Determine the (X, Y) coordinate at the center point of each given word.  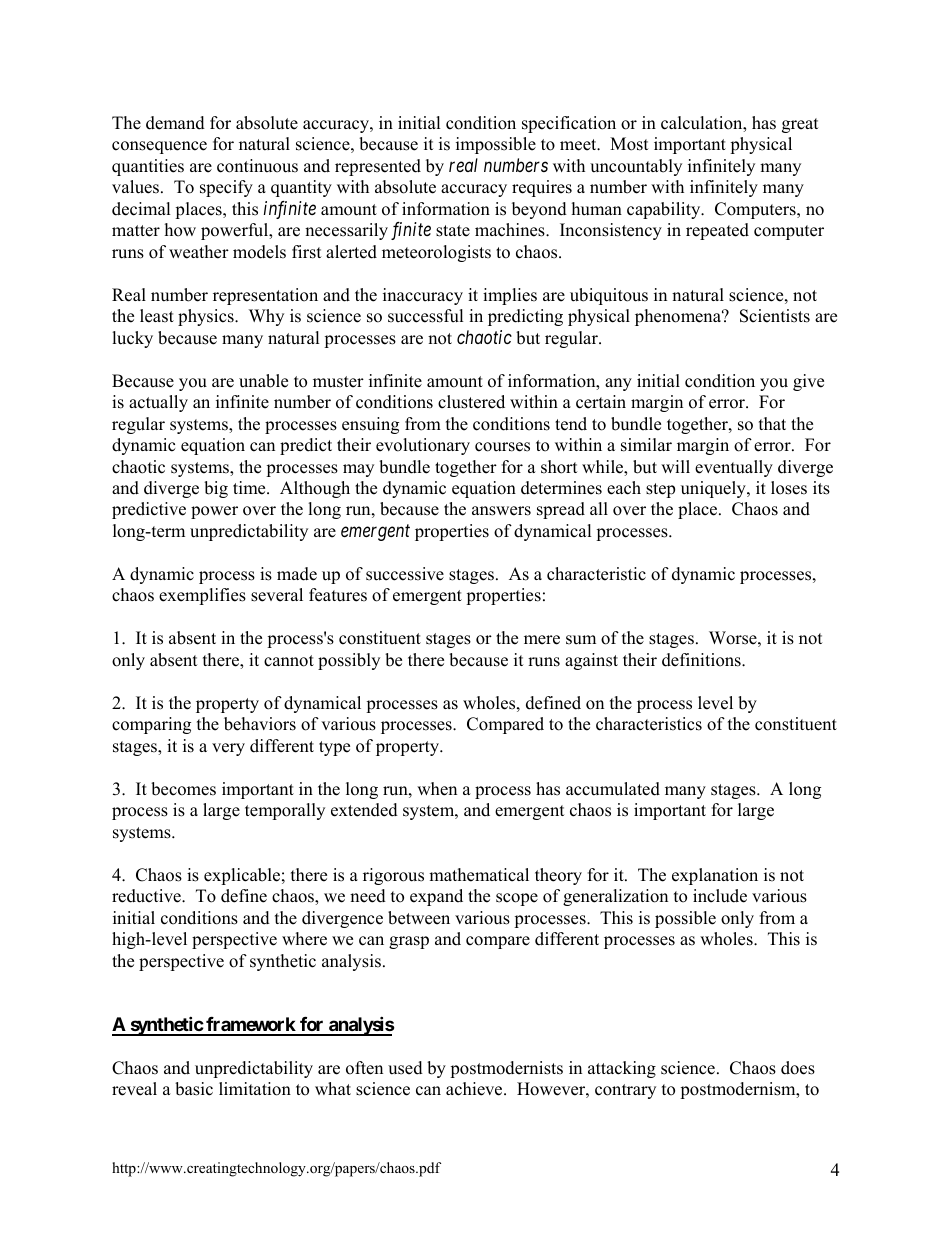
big (216, 489)
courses (502, 447)
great (800, 125)
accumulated (613, 789)
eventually (734, 468)
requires (542, 188)
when (437, 789)
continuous (257, 166)
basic (194, 1089)
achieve (475, 1089)
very (228, 749)
